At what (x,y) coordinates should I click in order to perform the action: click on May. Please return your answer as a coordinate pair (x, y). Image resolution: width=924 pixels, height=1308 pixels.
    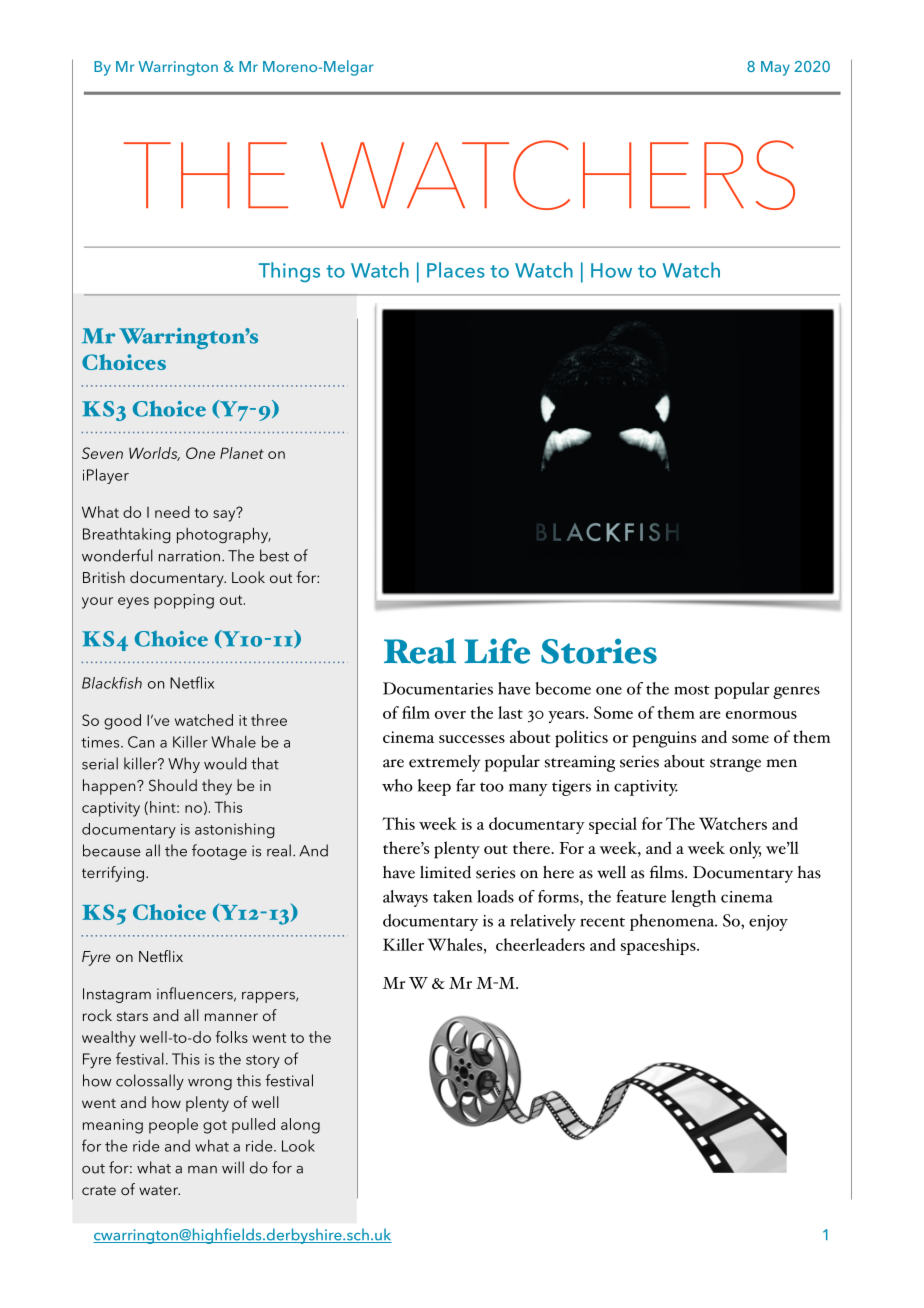
    Looking at the image, I should click on (775, 68).
